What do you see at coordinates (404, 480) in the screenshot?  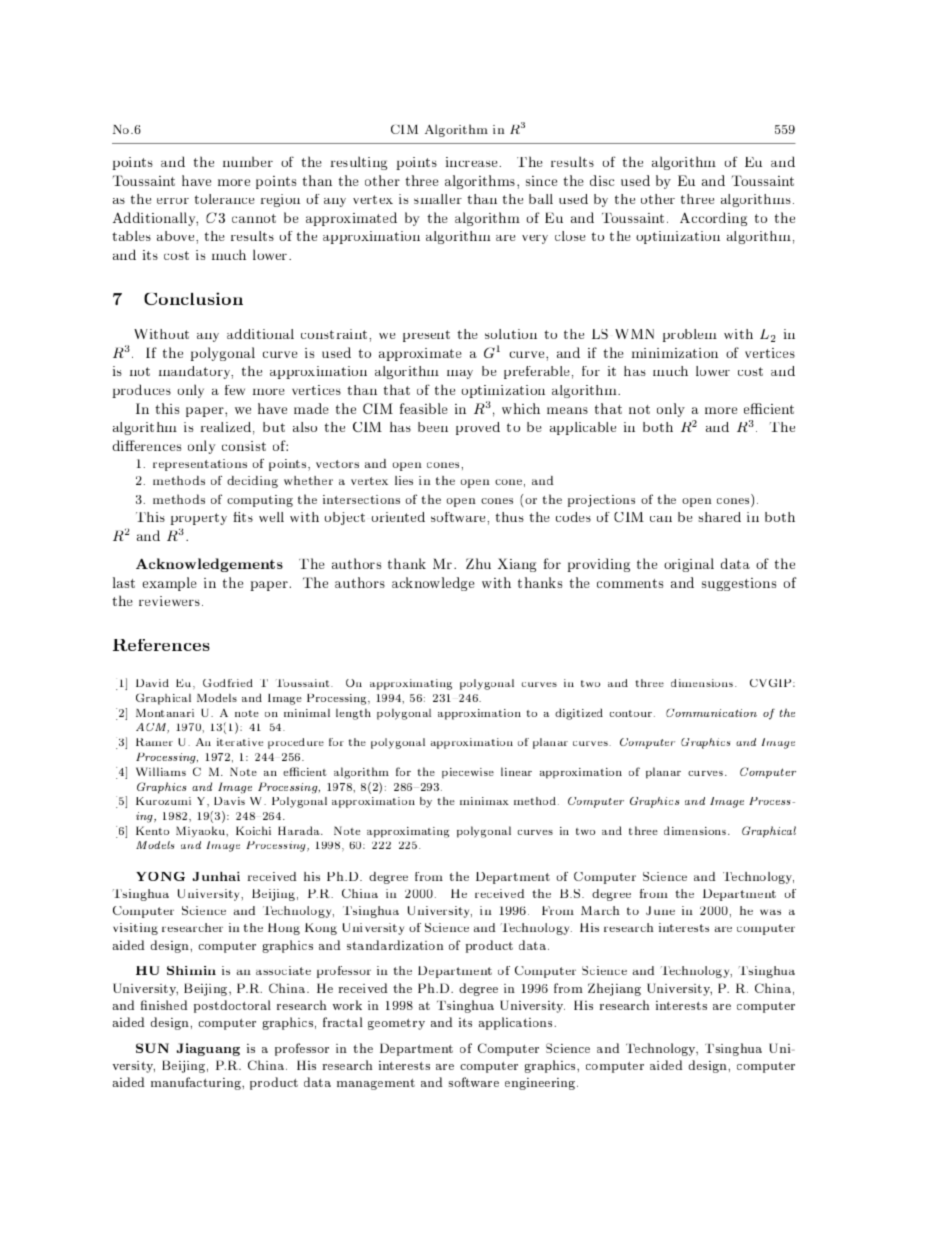 I see `lies` at bounding box center [404, 480].
